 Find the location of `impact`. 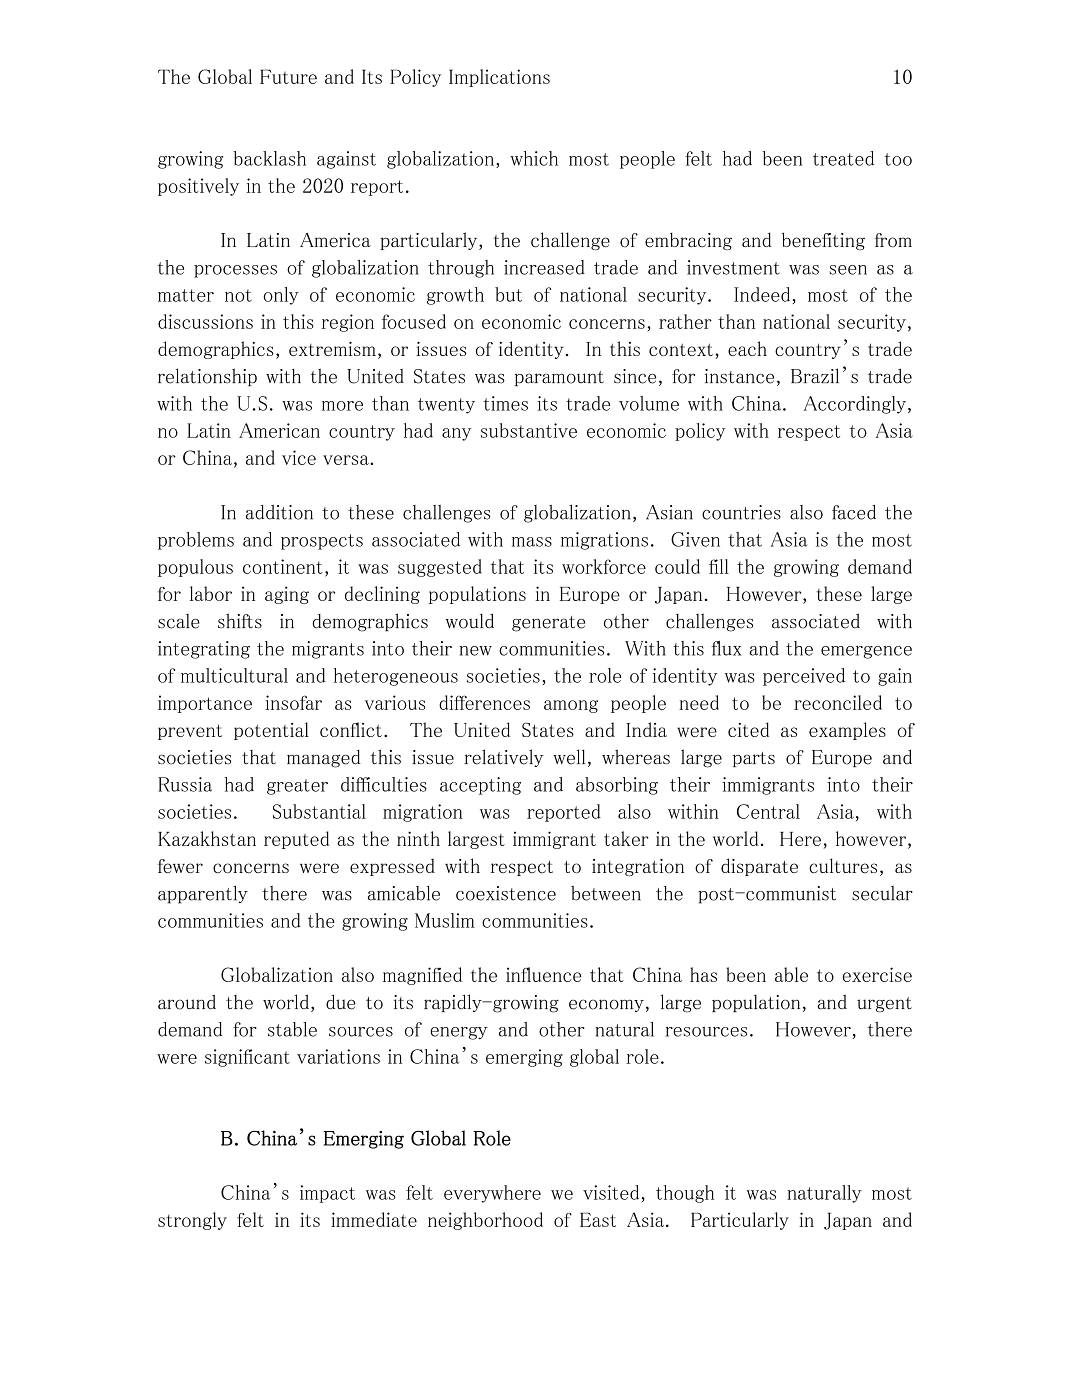

impact is located at coordinates (327, 1194).
